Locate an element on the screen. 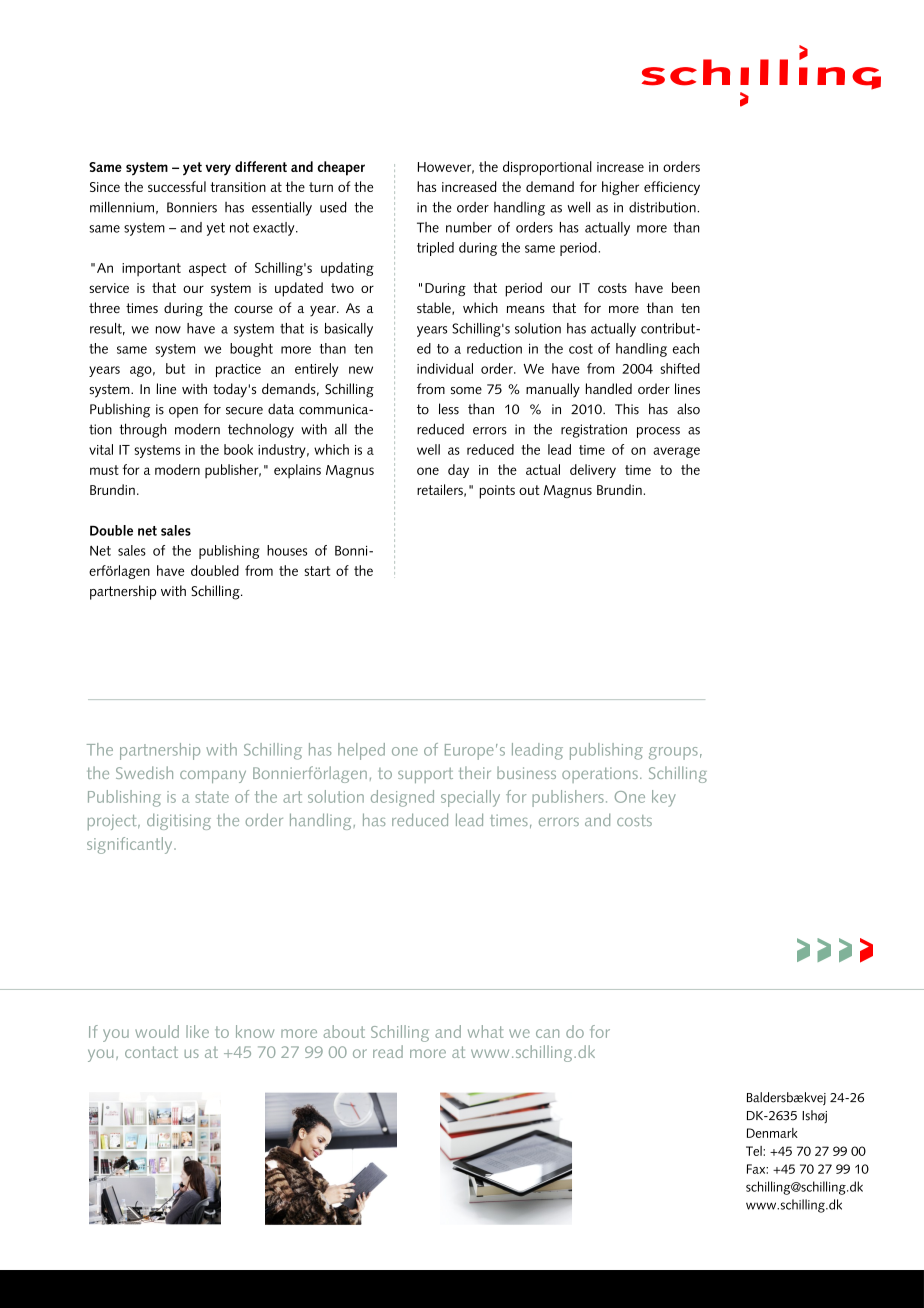  Tel is located at coordinates (755, 1151).
